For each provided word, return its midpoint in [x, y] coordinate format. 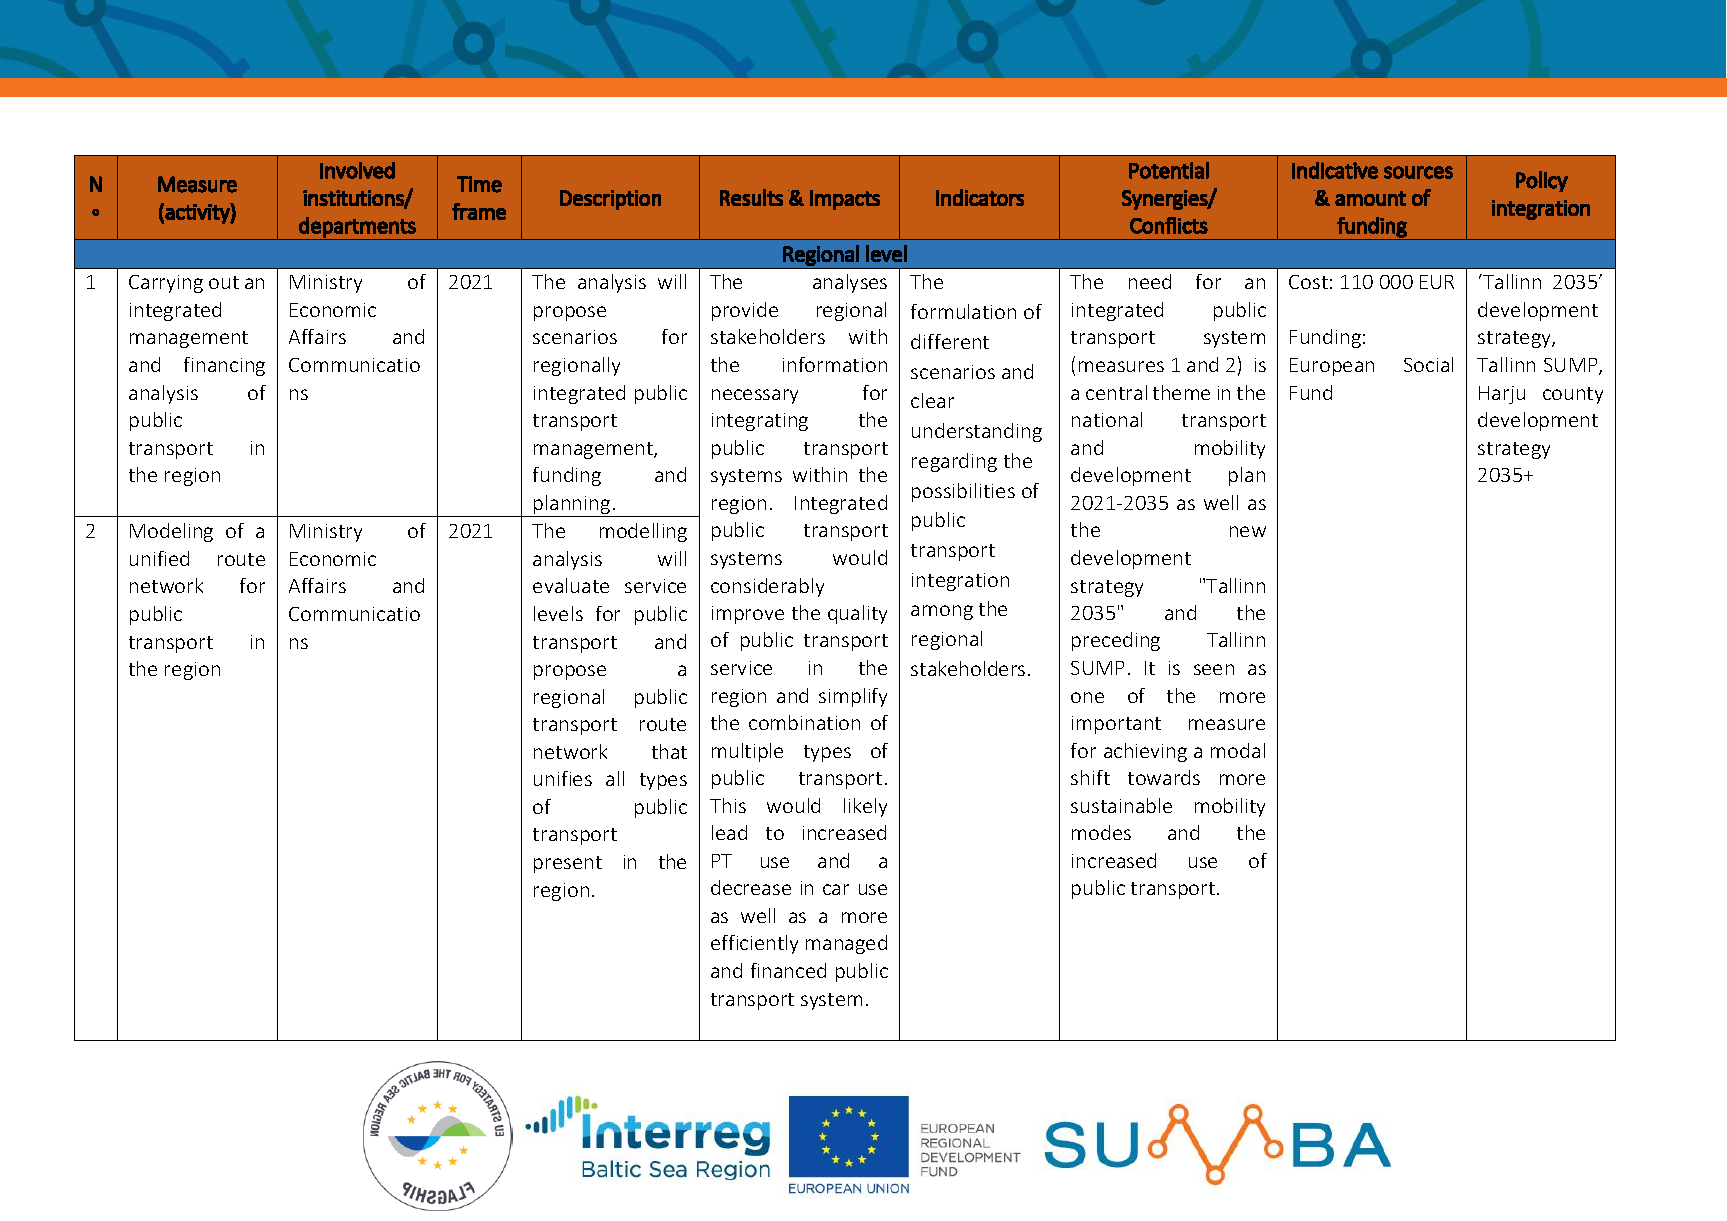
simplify [853, 697]
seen [1214, 669]
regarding [954, 462]
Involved [357, 170]
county [1573, 395]
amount [1370, 198]
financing [224, 366]
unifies [563, 778]
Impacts [845, 200]
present [568, 864]
